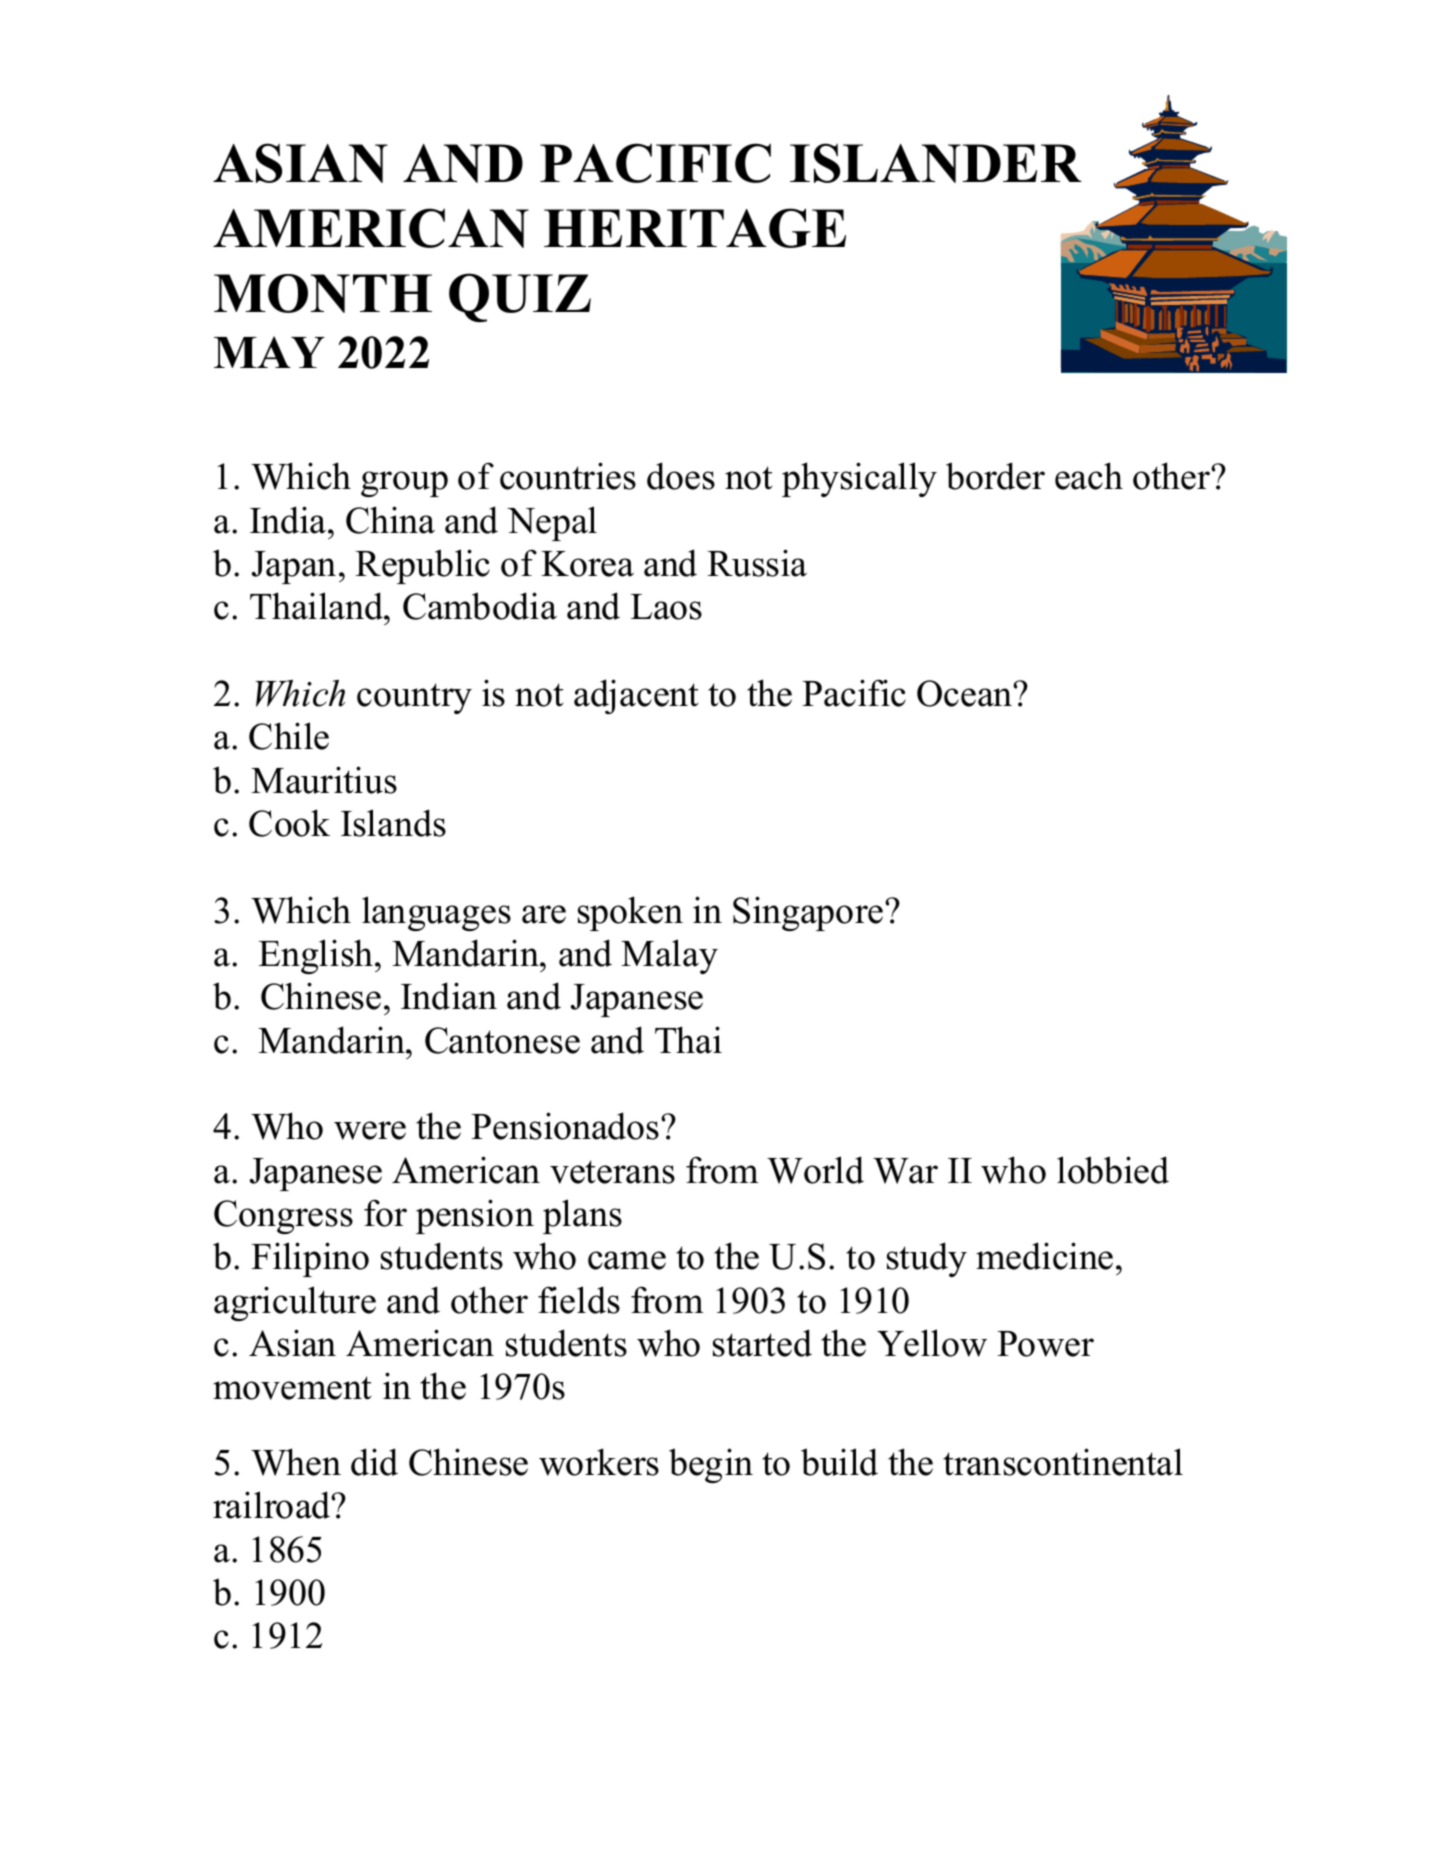 The image size is (1441, 1865). What do you see at coordinates (390, 520) in the image?
I see `China` at bounding box center [390, 520].
